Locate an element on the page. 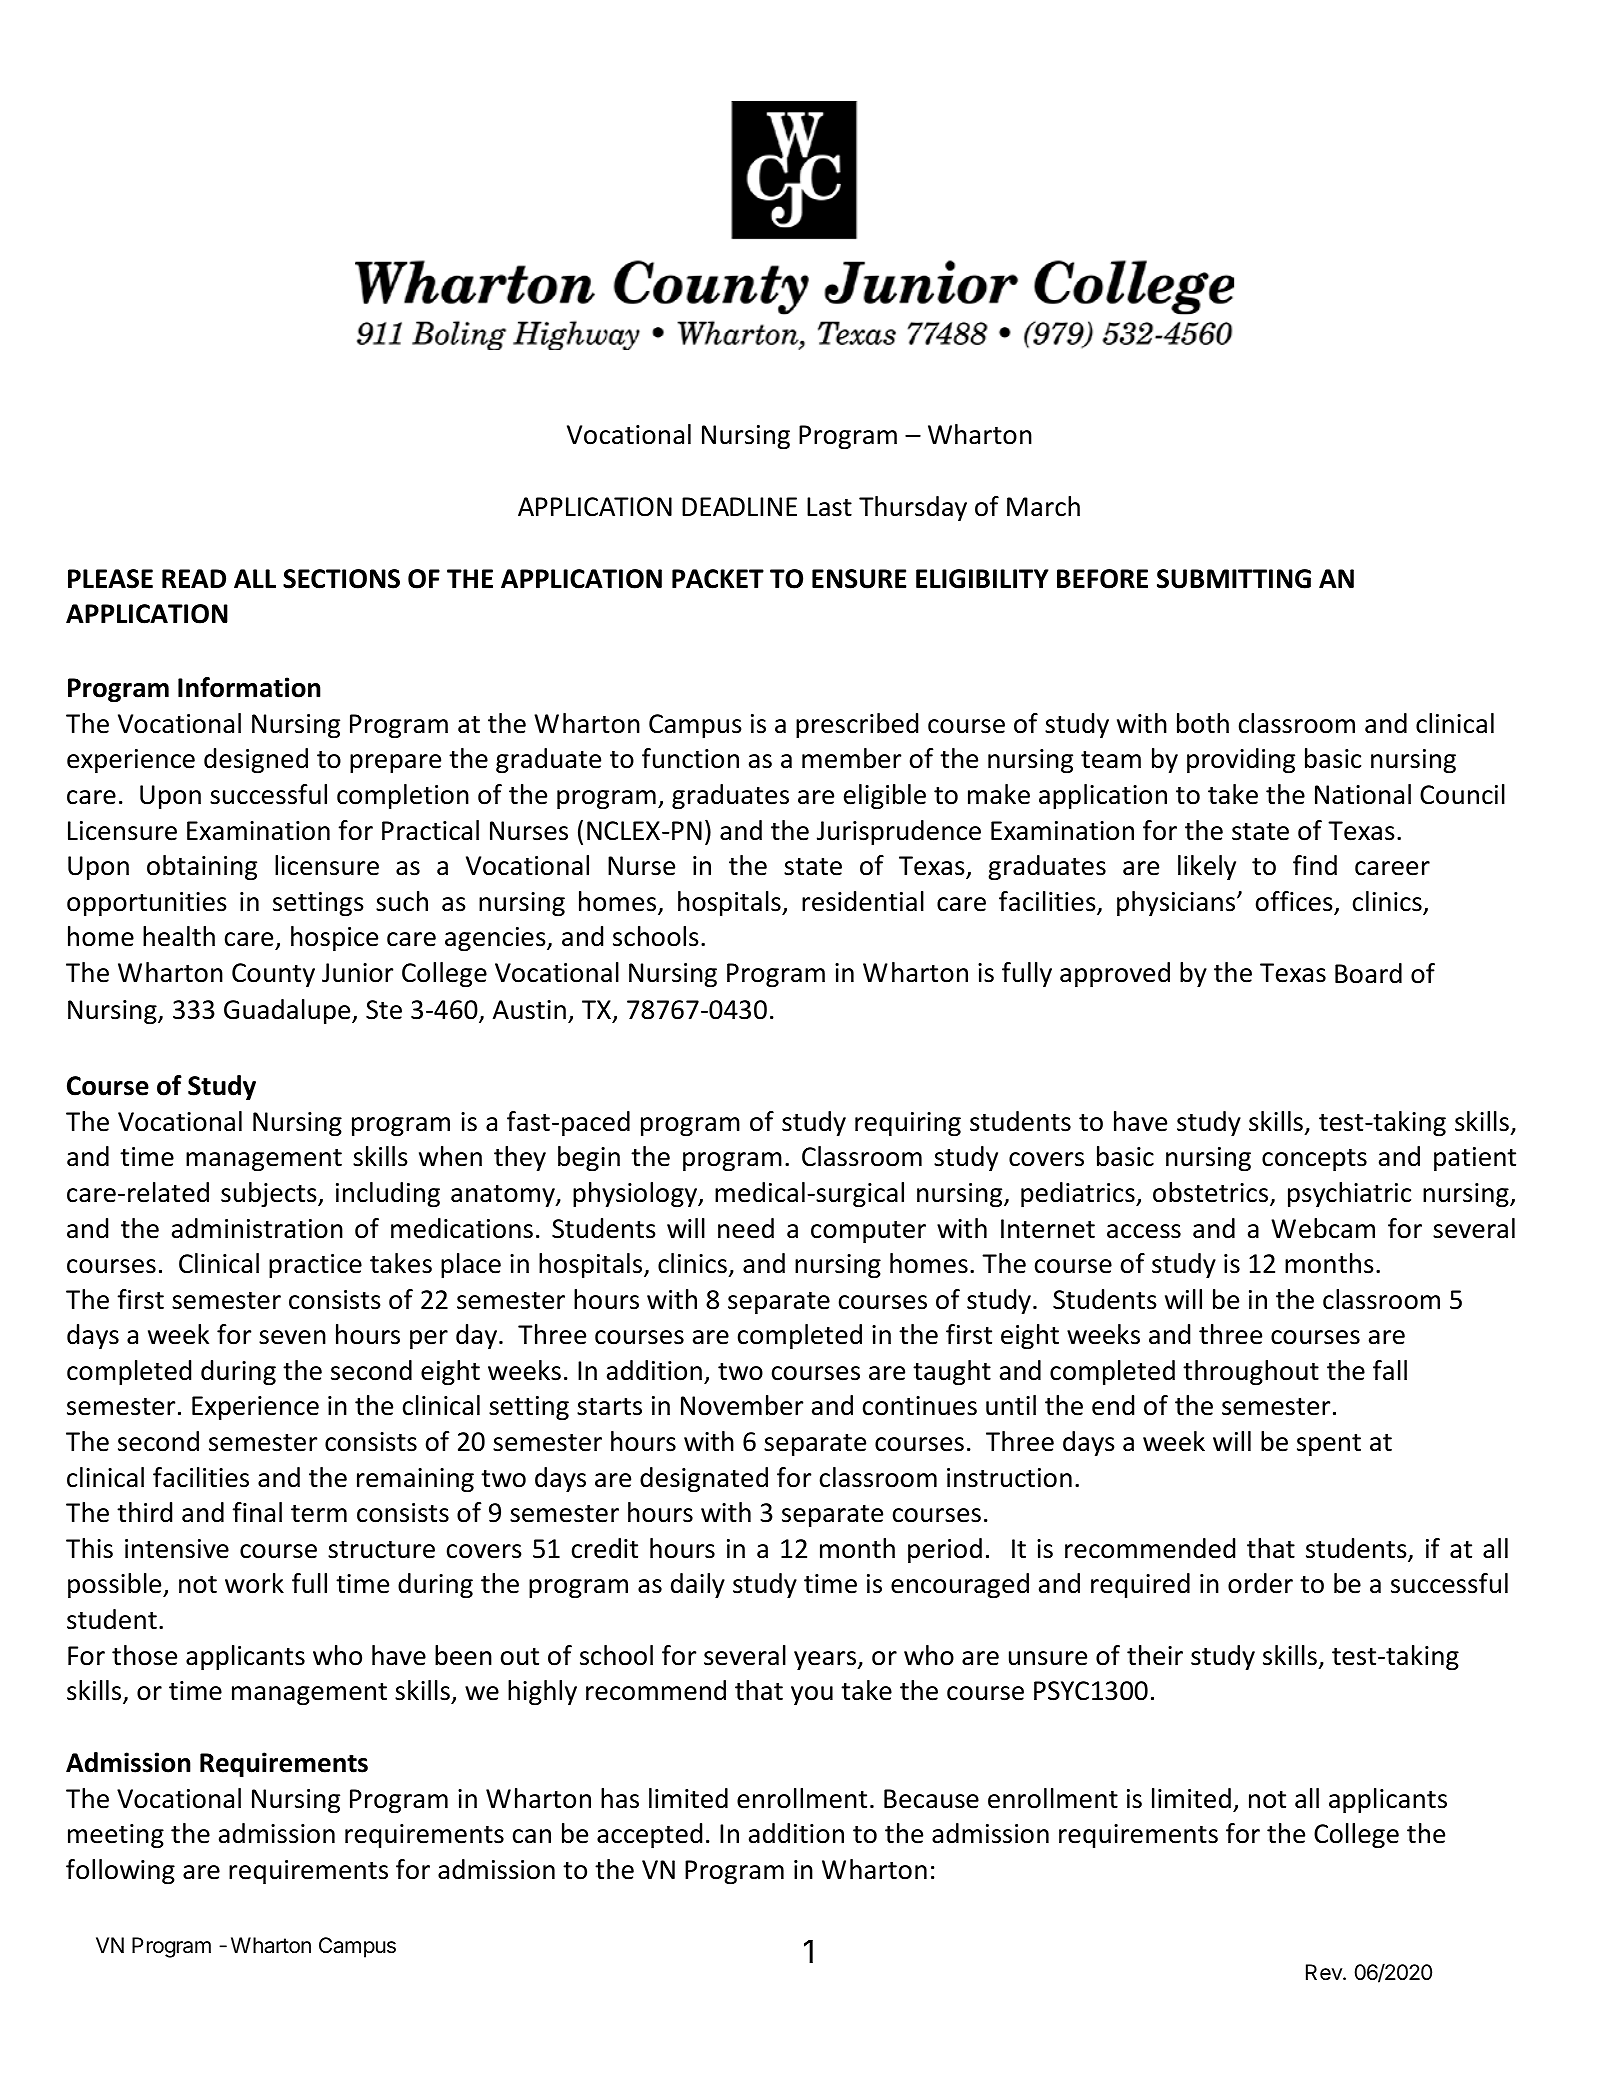 This image has height=2098, width=1621. following is located at coordinates (120, 1872).
